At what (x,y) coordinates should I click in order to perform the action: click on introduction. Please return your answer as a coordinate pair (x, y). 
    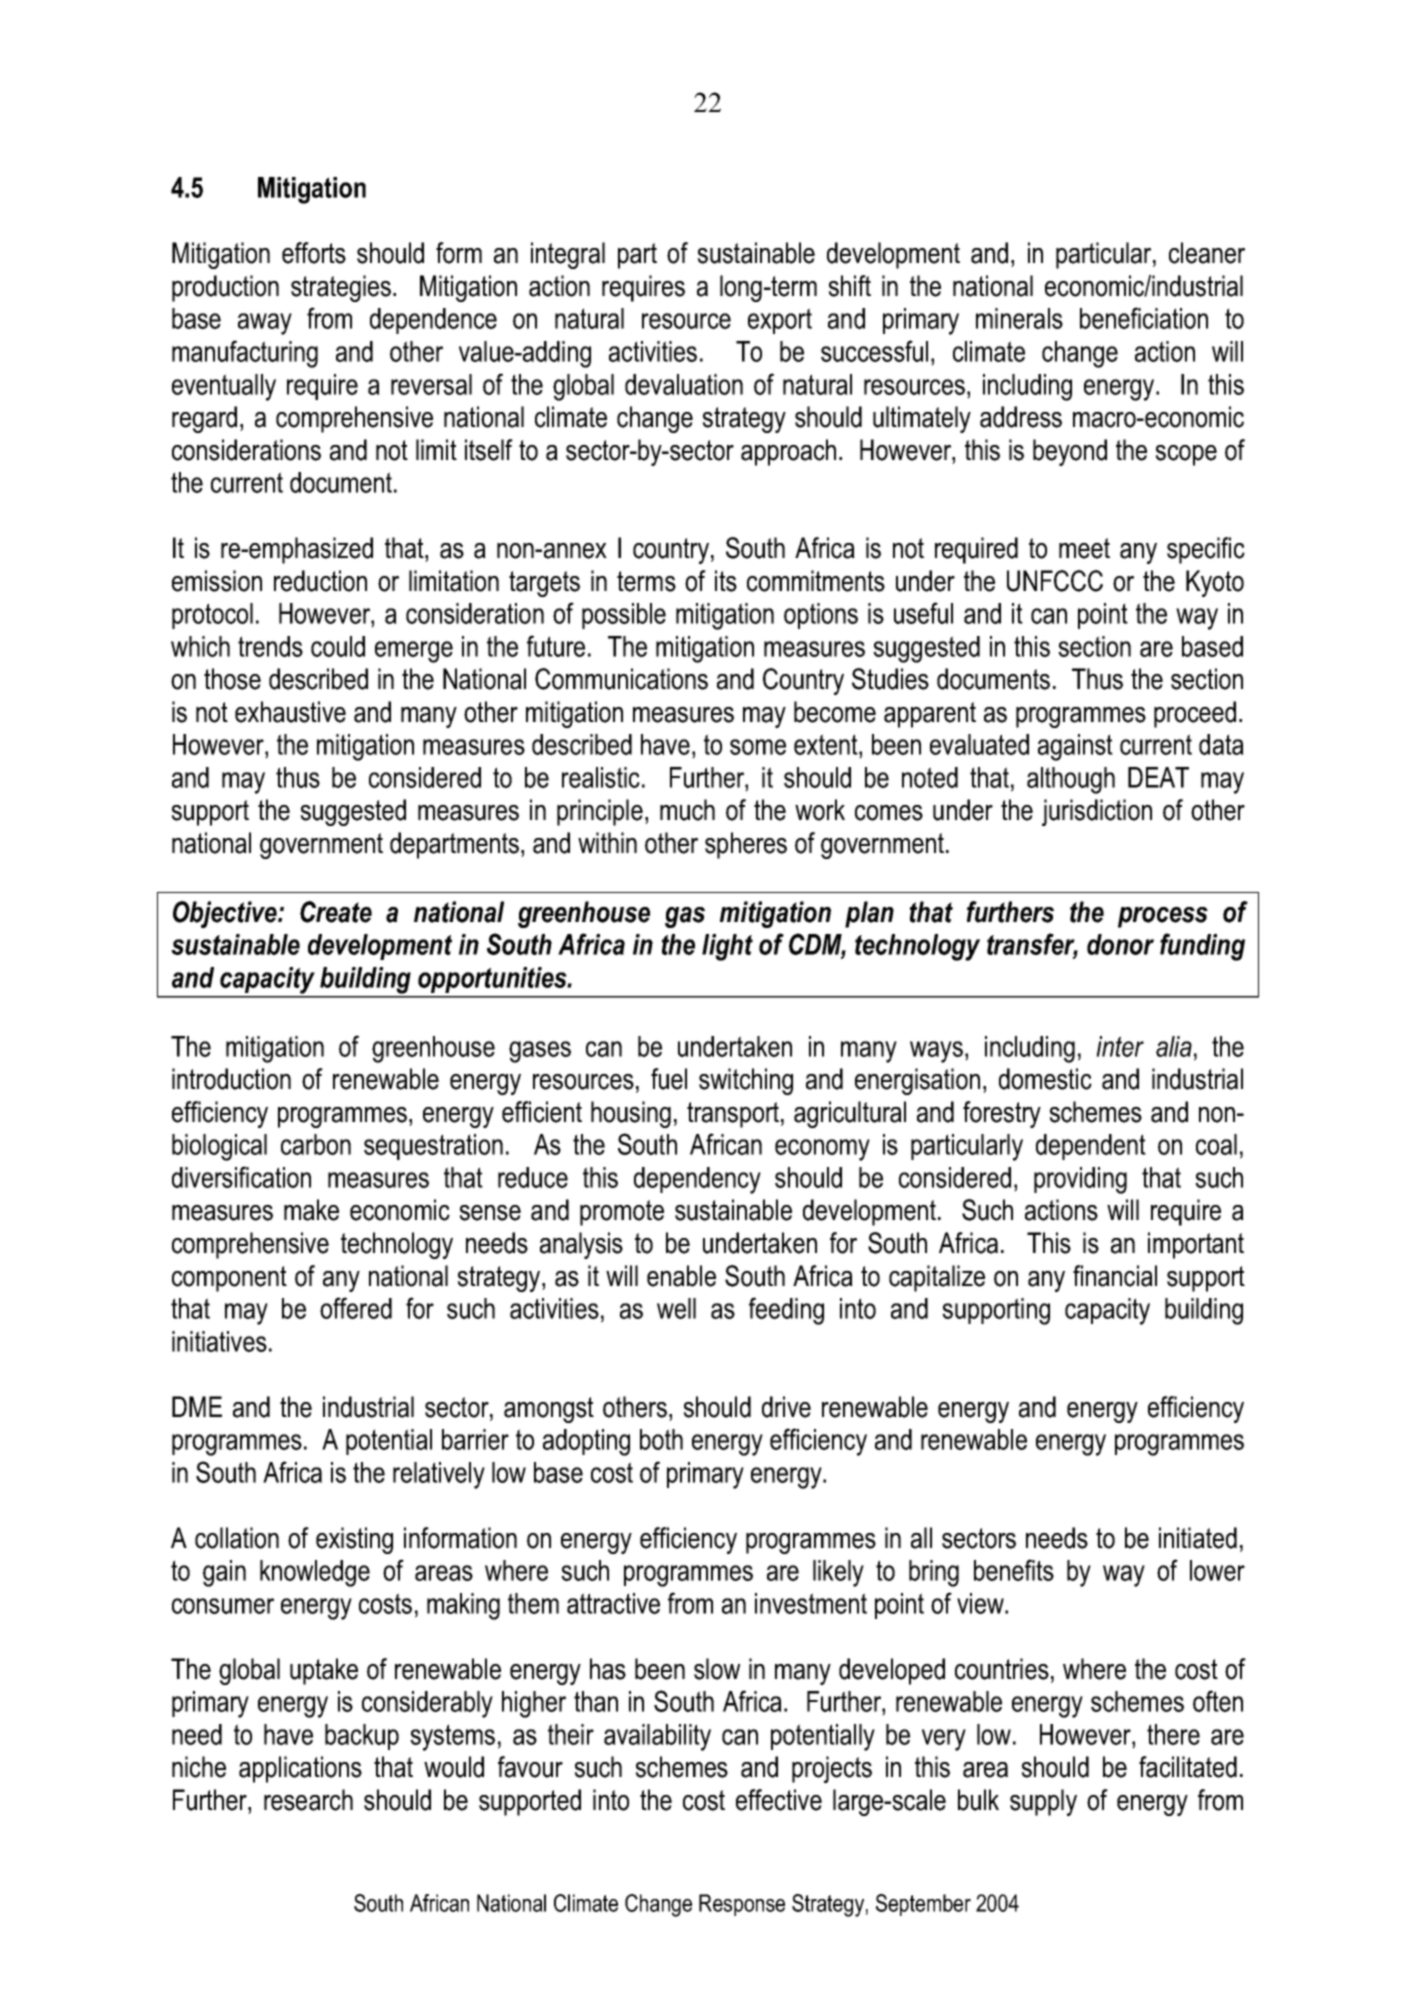
    Looking at the image, I should click on (231, 1079).
